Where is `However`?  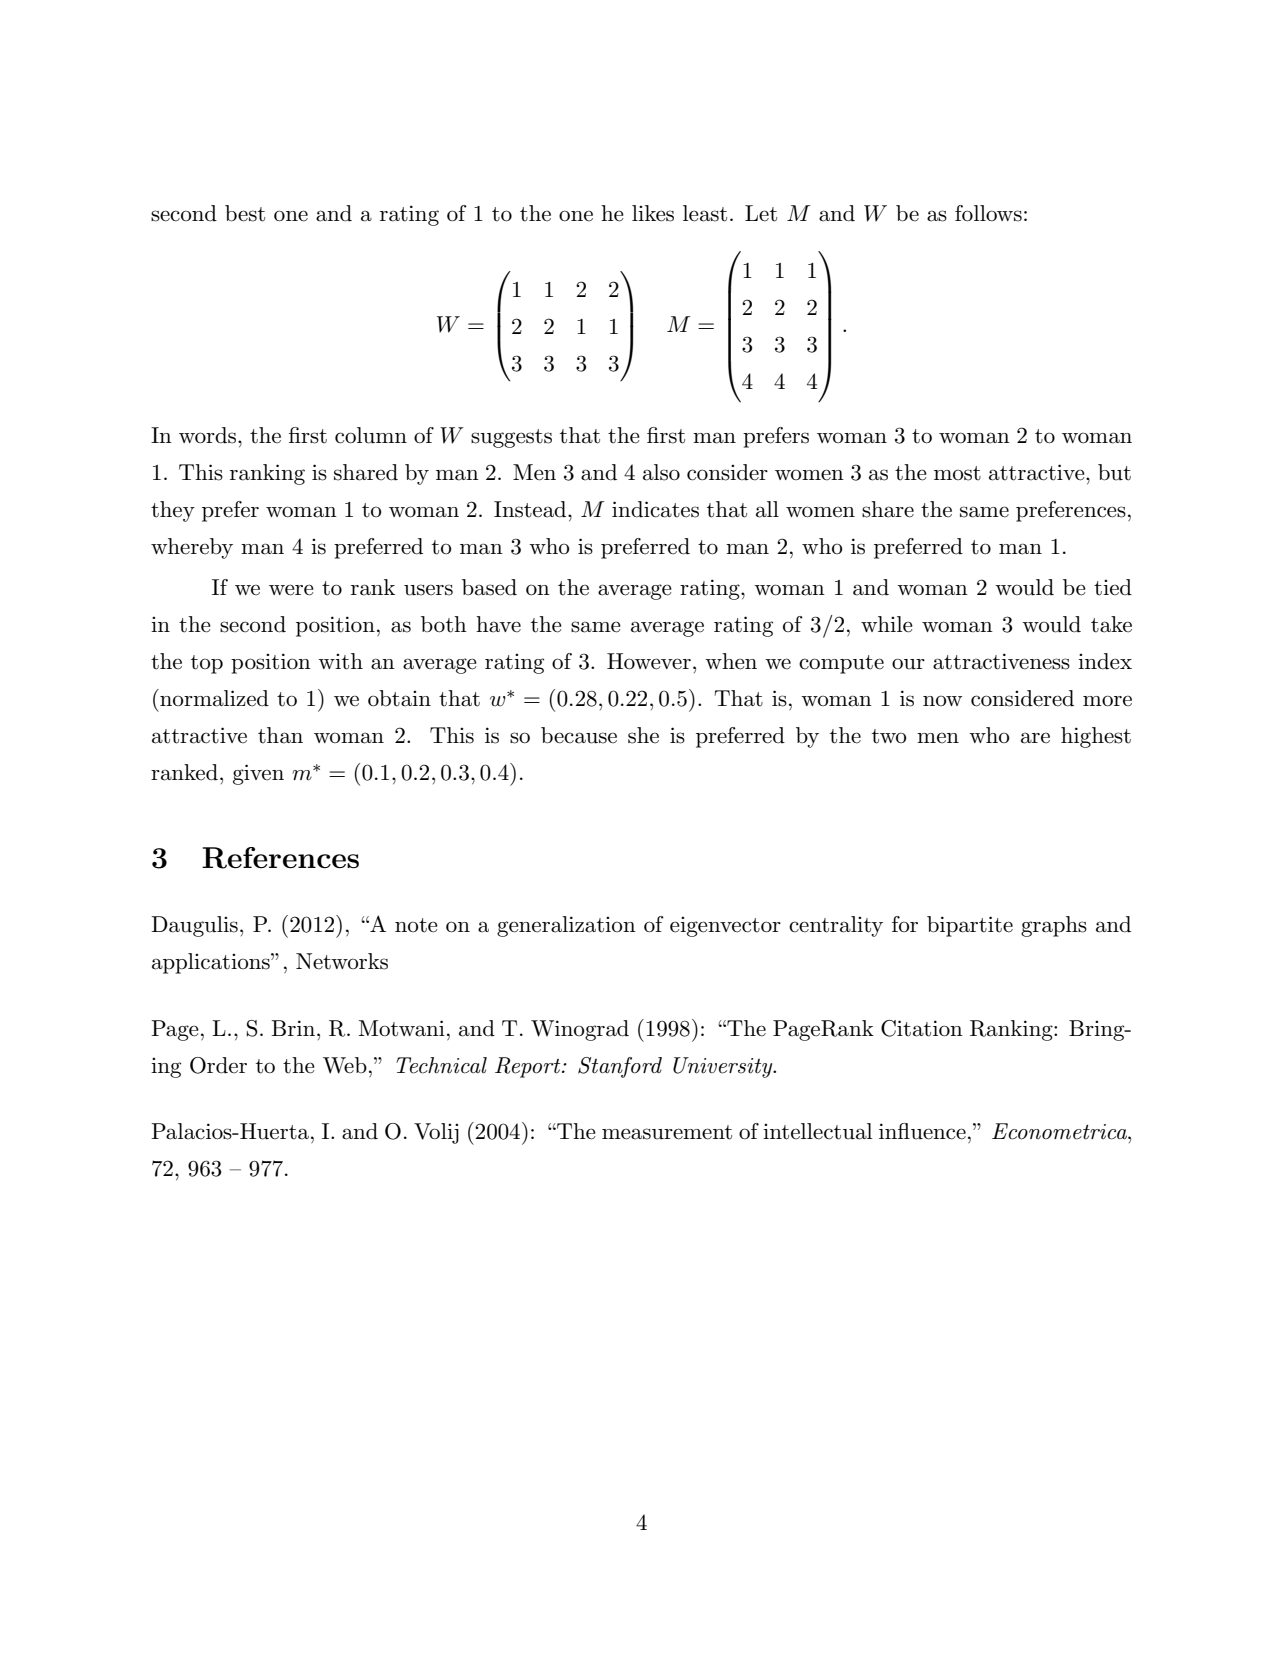 However is located at coordinates (649, 661).
